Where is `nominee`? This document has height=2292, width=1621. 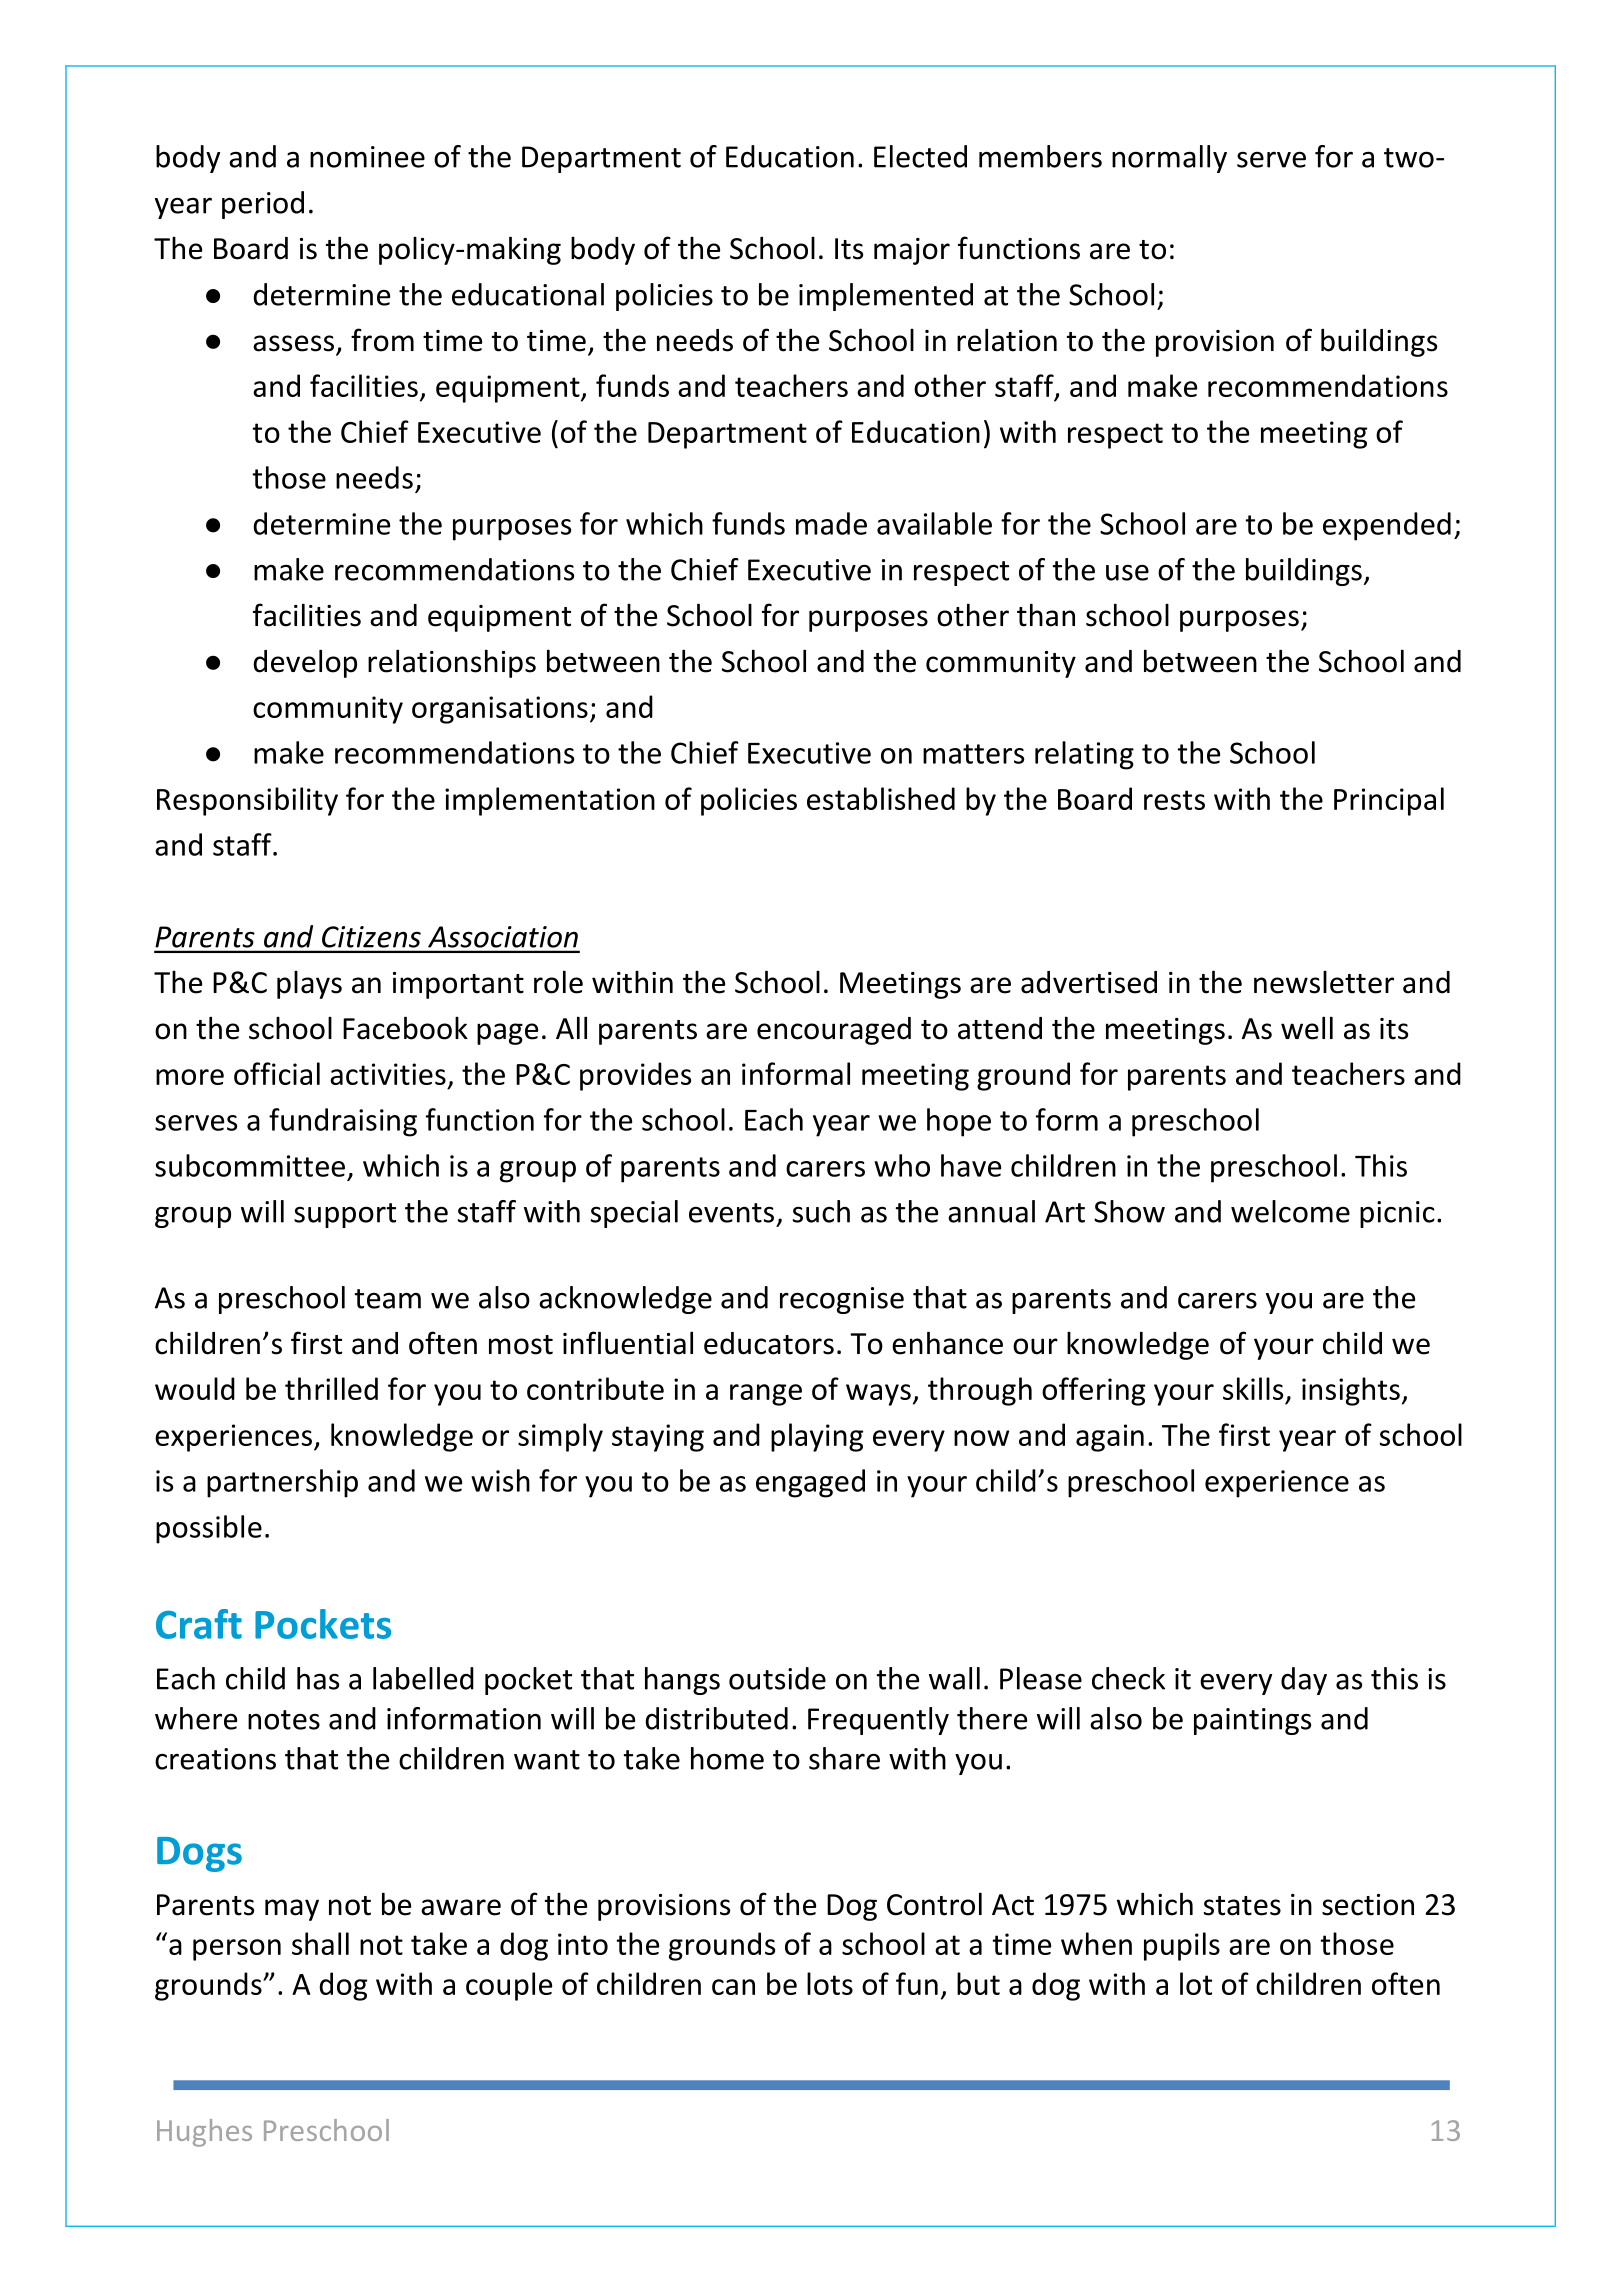
nominee is located at coordinates (367, 157).
